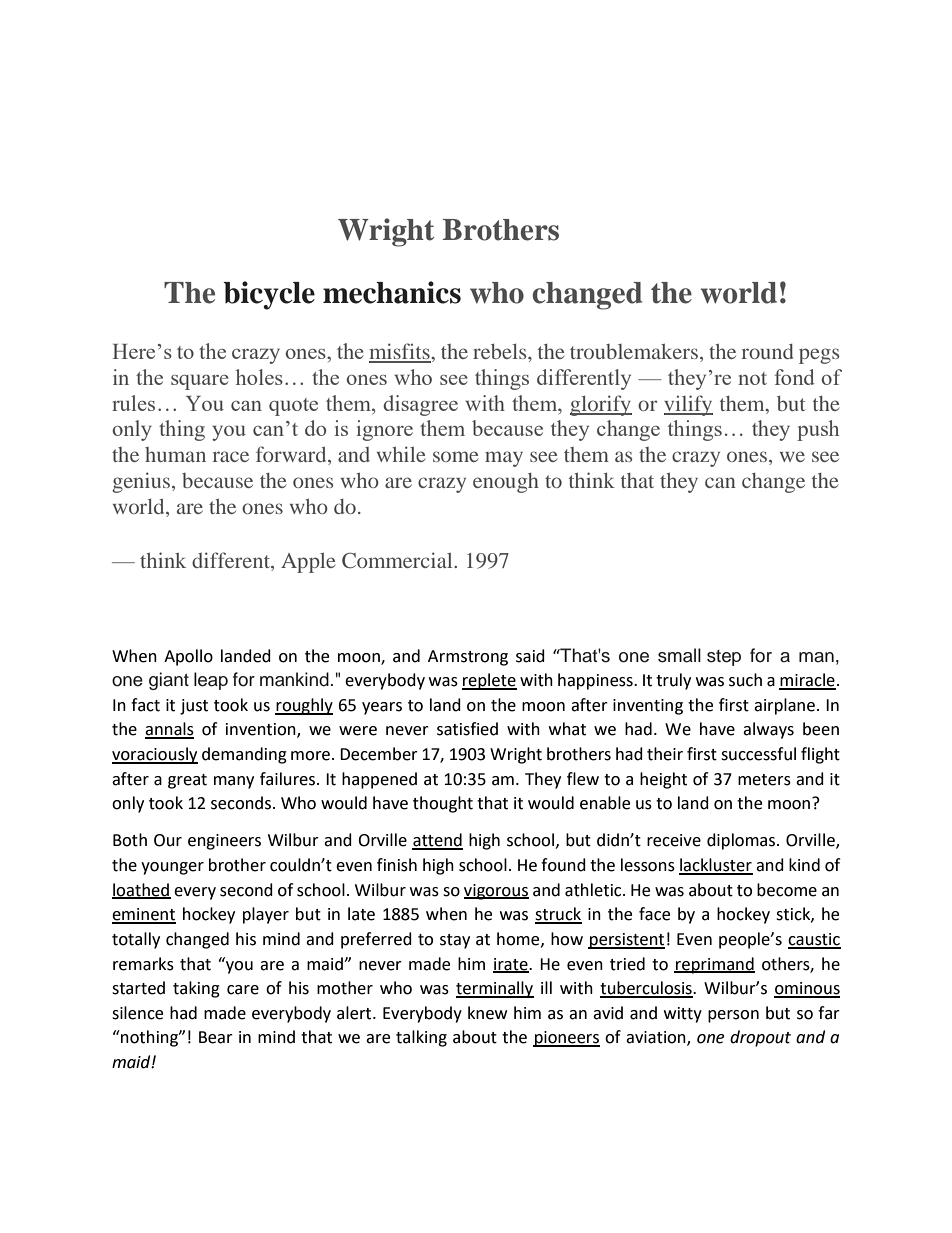  Describe the element at coordinates (487, 1013) in the page. I see `knew` at that location.
